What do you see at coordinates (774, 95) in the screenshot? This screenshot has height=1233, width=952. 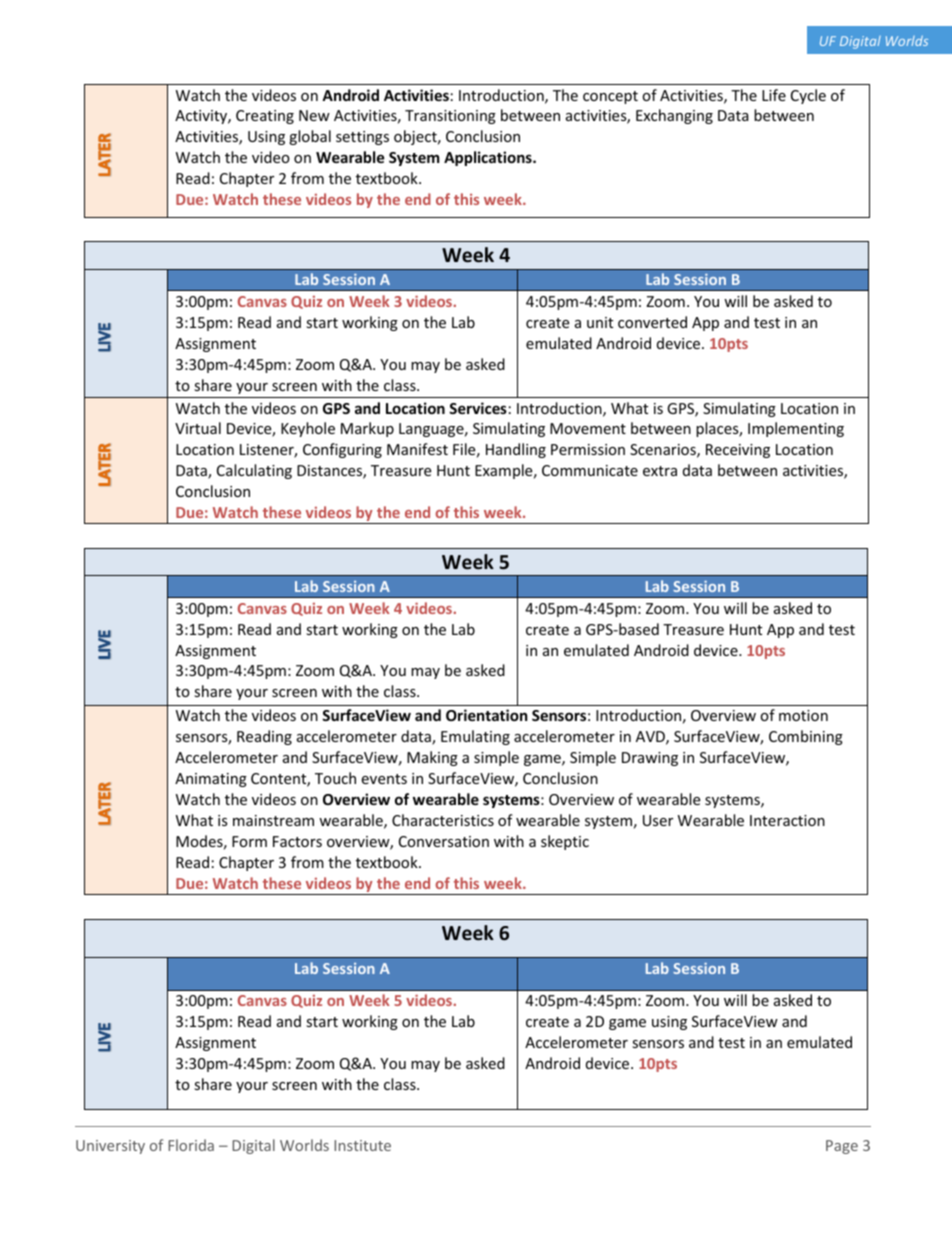 I see `Life` at bounding box center [774, 95].
